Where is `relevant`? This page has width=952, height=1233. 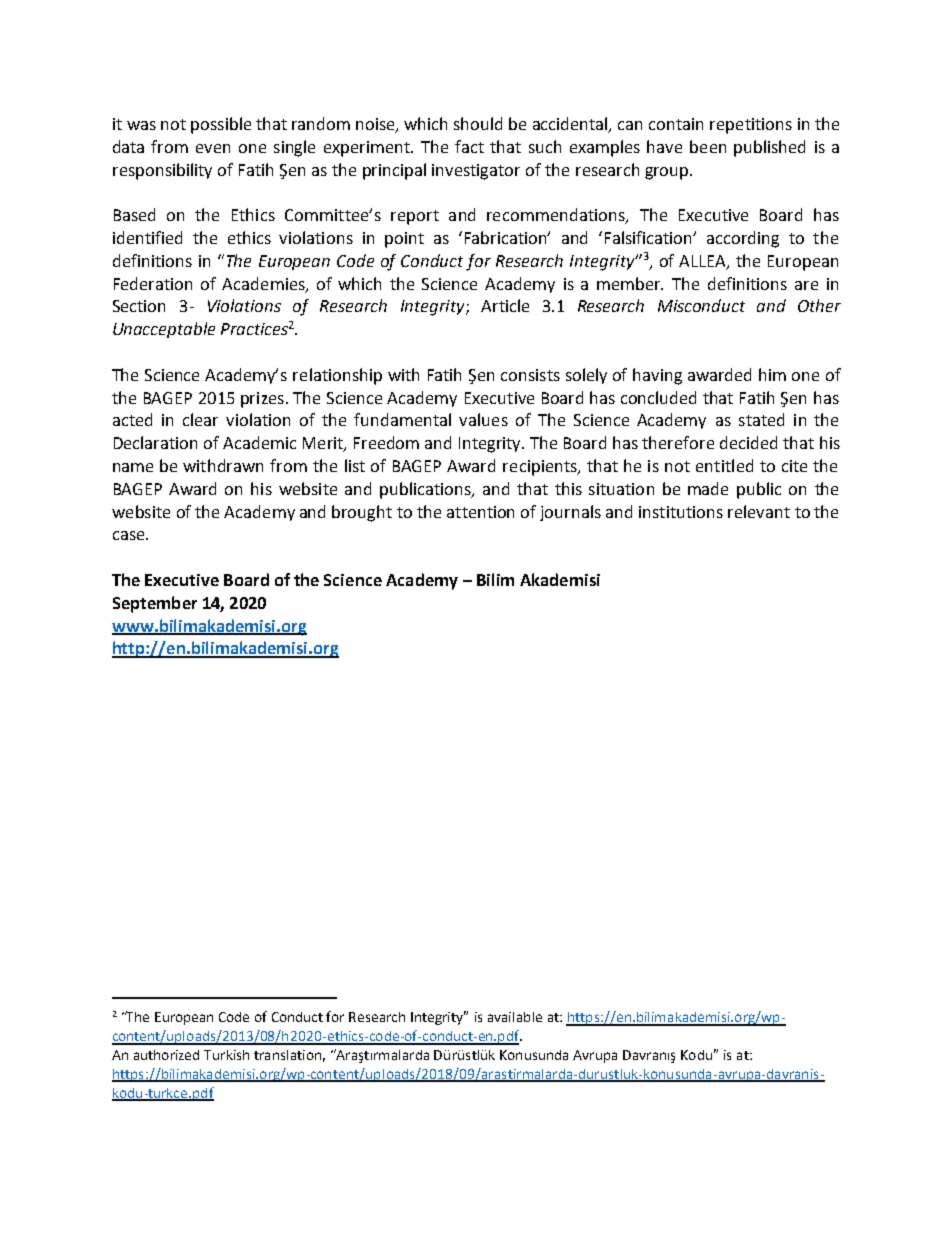 relevant is located at coordinates (759, 511).
